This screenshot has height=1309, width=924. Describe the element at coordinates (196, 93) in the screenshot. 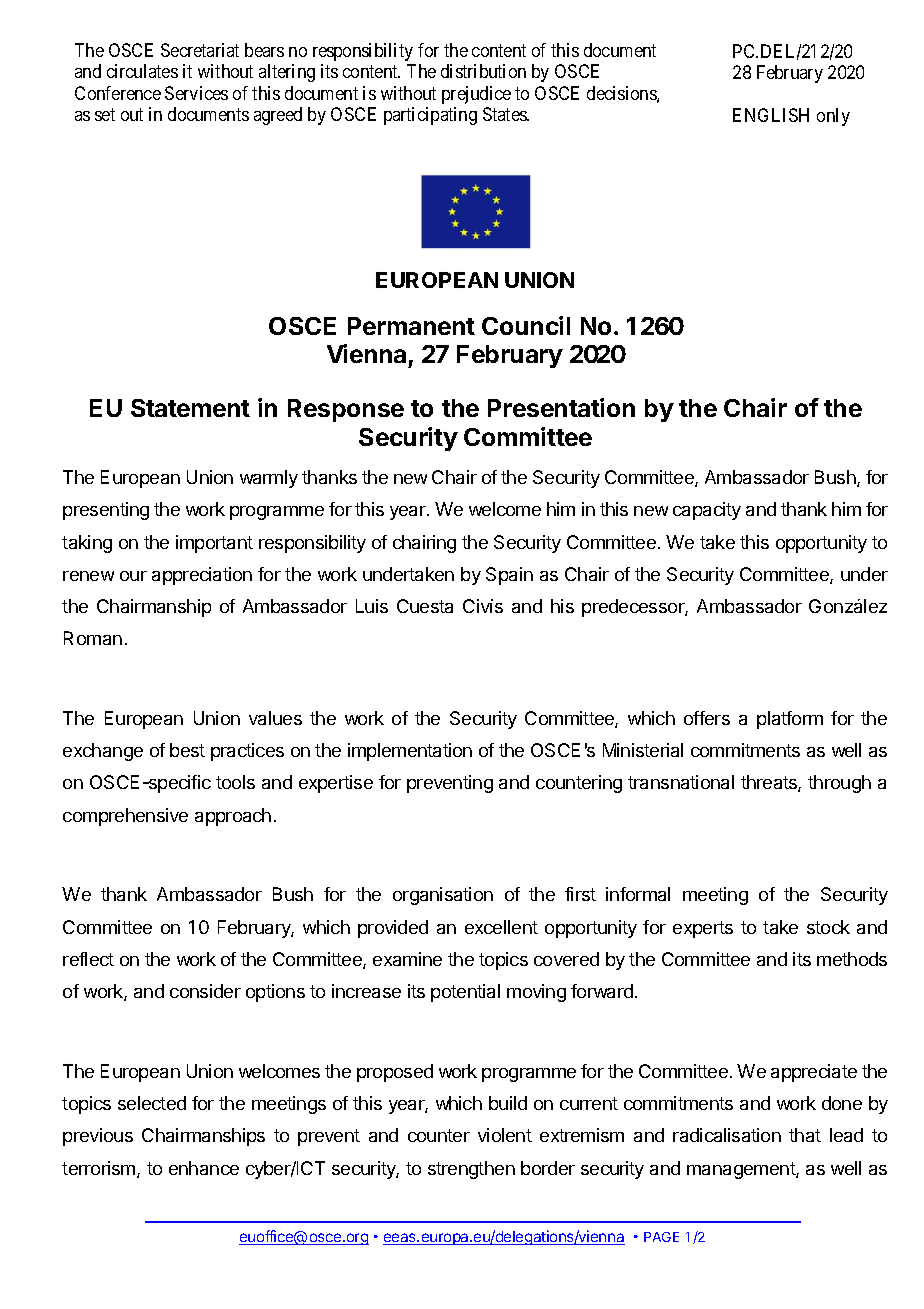

I see `Services` at that location.
